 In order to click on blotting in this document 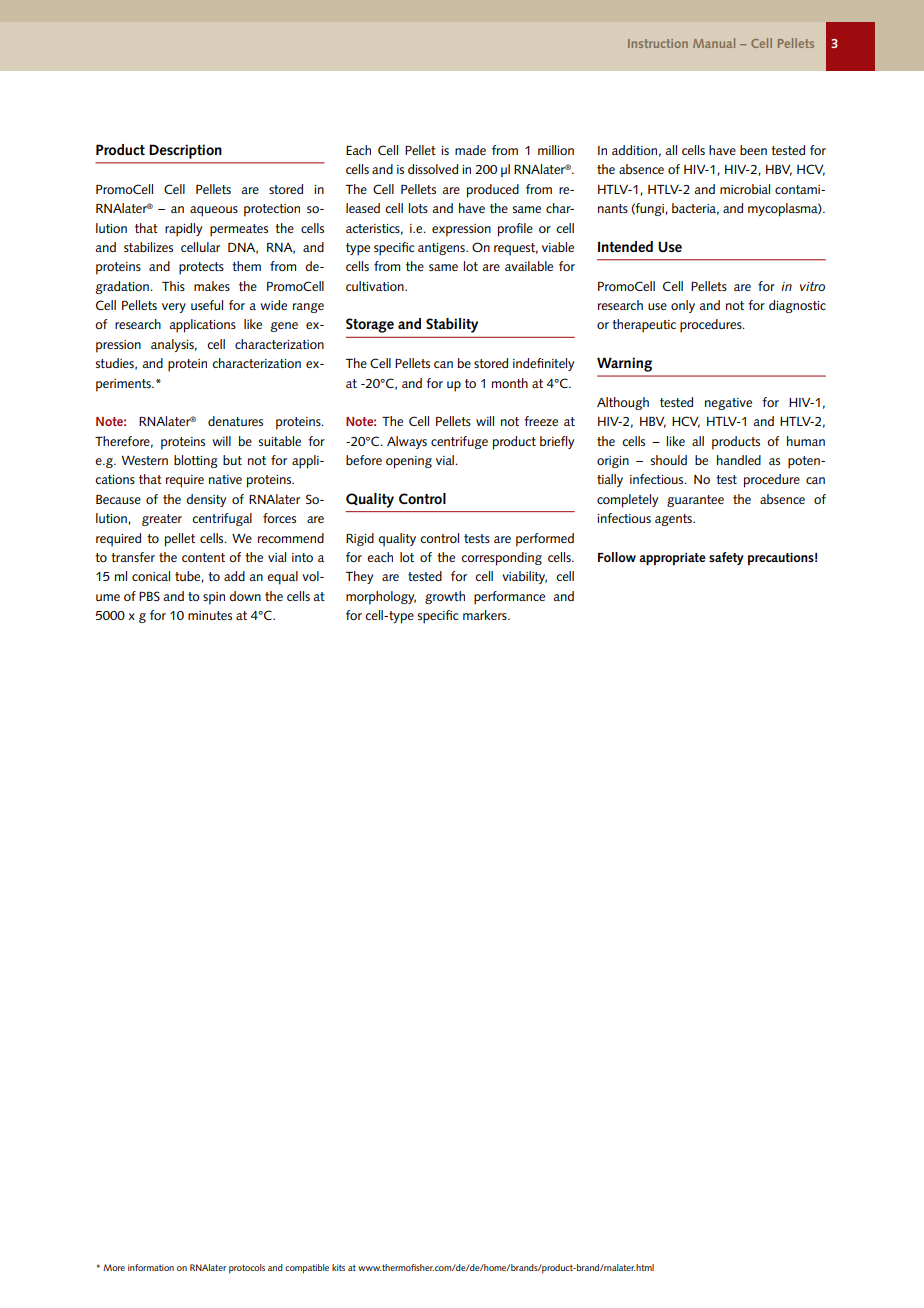, I will do `click(196, 461)`.
